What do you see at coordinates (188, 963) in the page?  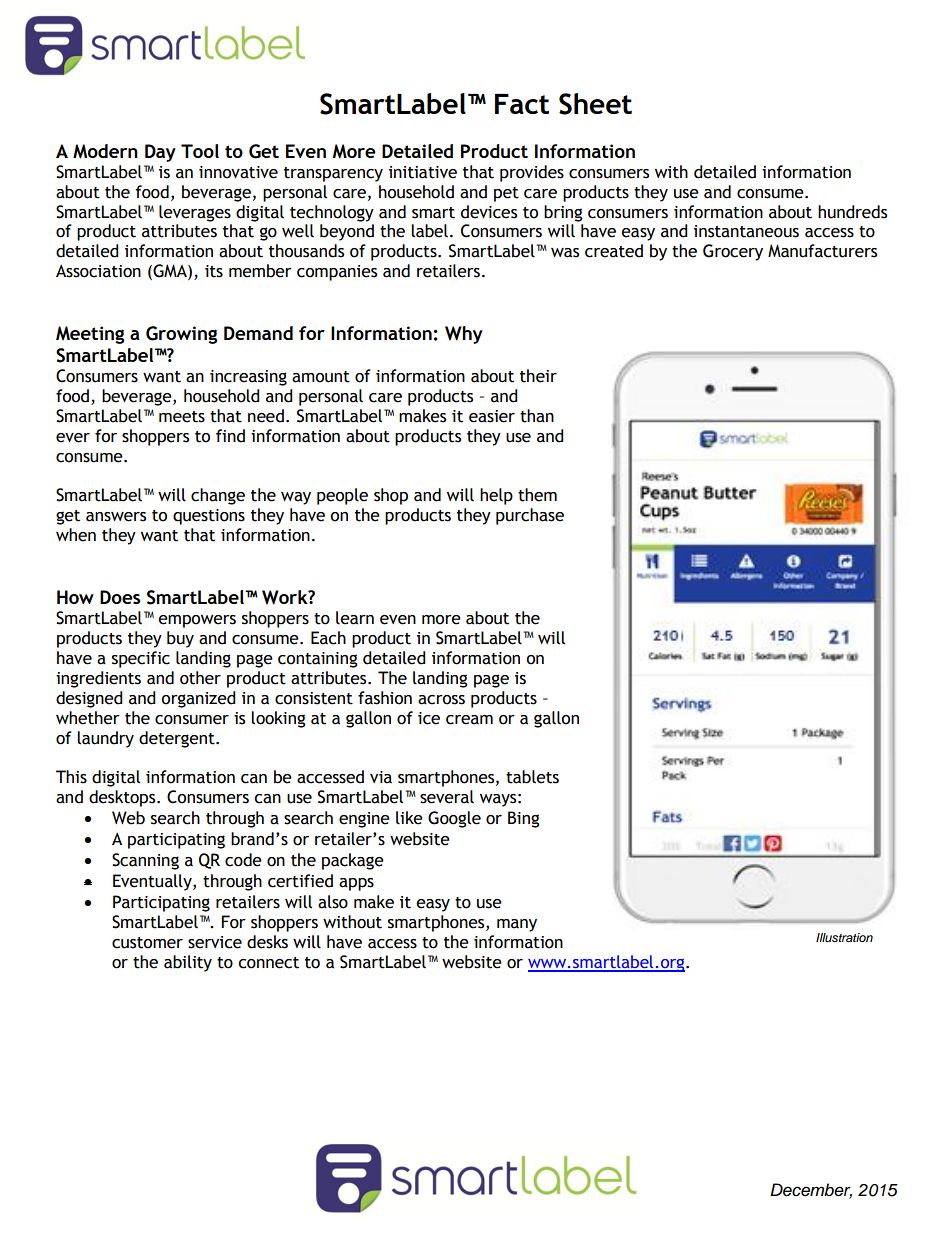 I see `ability` at bounding box center [188, 963].
